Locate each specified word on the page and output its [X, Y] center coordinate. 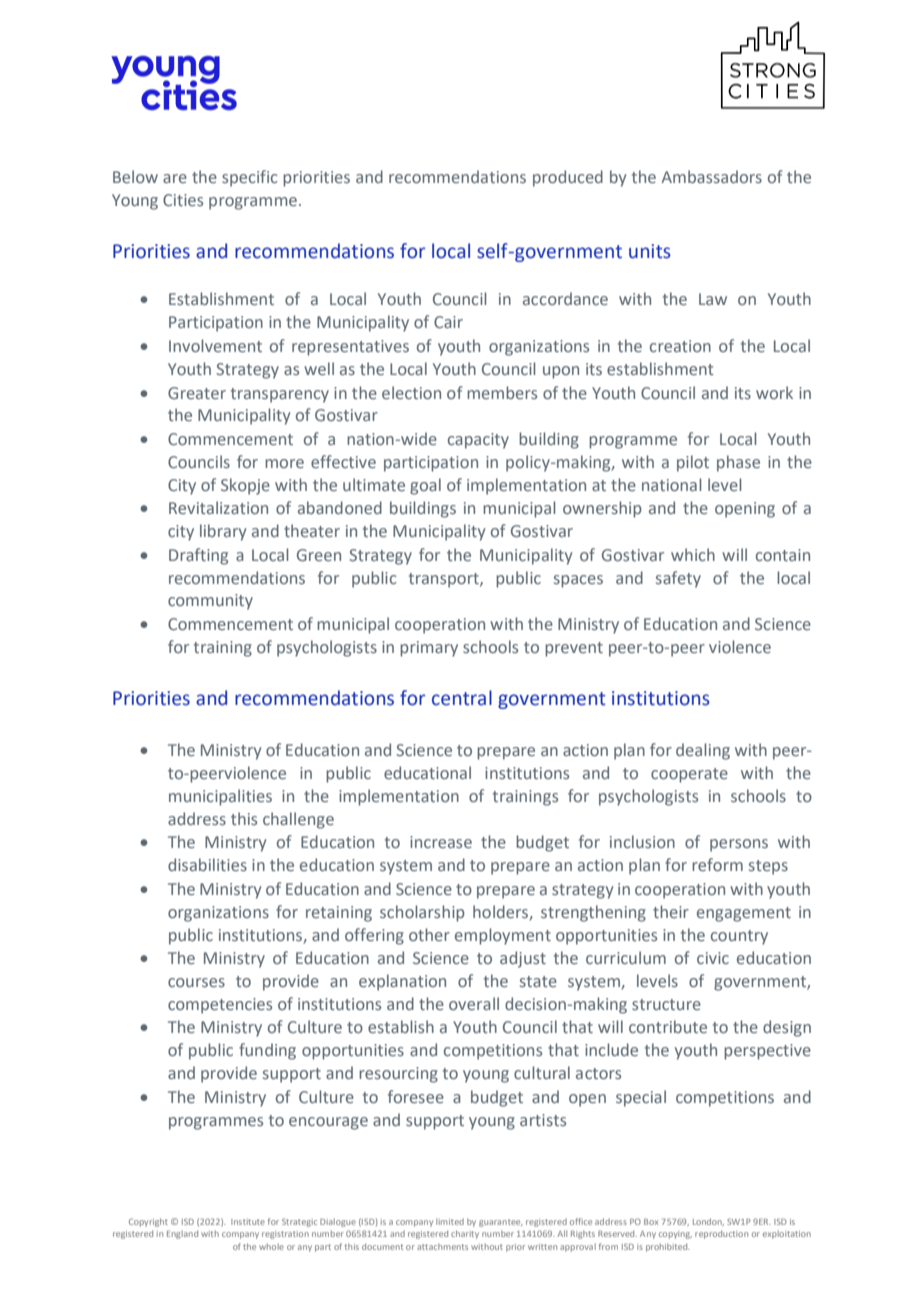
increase [441, 842]
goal [425, 486]
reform [717, 864]
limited [450, 1221]
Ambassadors [711, 176]
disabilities [207, 864]
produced [568, 178]
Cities [183, 200]
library [223, 532]
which [693, 554]
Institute [248, 1222]
